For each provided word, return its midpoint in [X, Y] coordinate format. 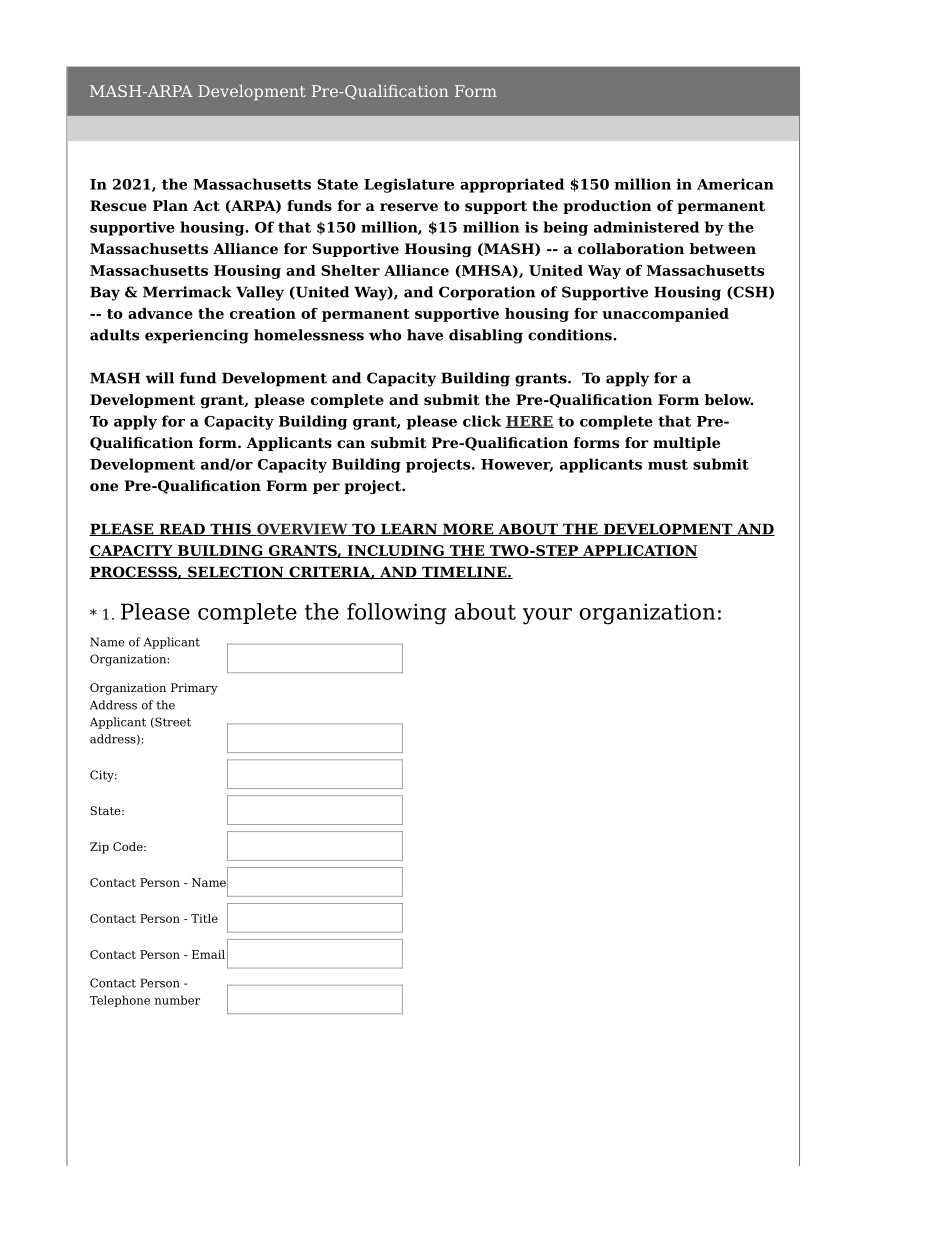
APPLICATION [639, 551]
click [482, 421]
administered [646, 227]
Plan [170, 205]
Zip [99, 848]
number [177, 1000]
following [397, 614]
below [729, 399]
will [159, 378]
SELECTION [236, 572]
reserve [409, 207]
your [547, 616]
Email [208, 954]
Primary [194, 689]
